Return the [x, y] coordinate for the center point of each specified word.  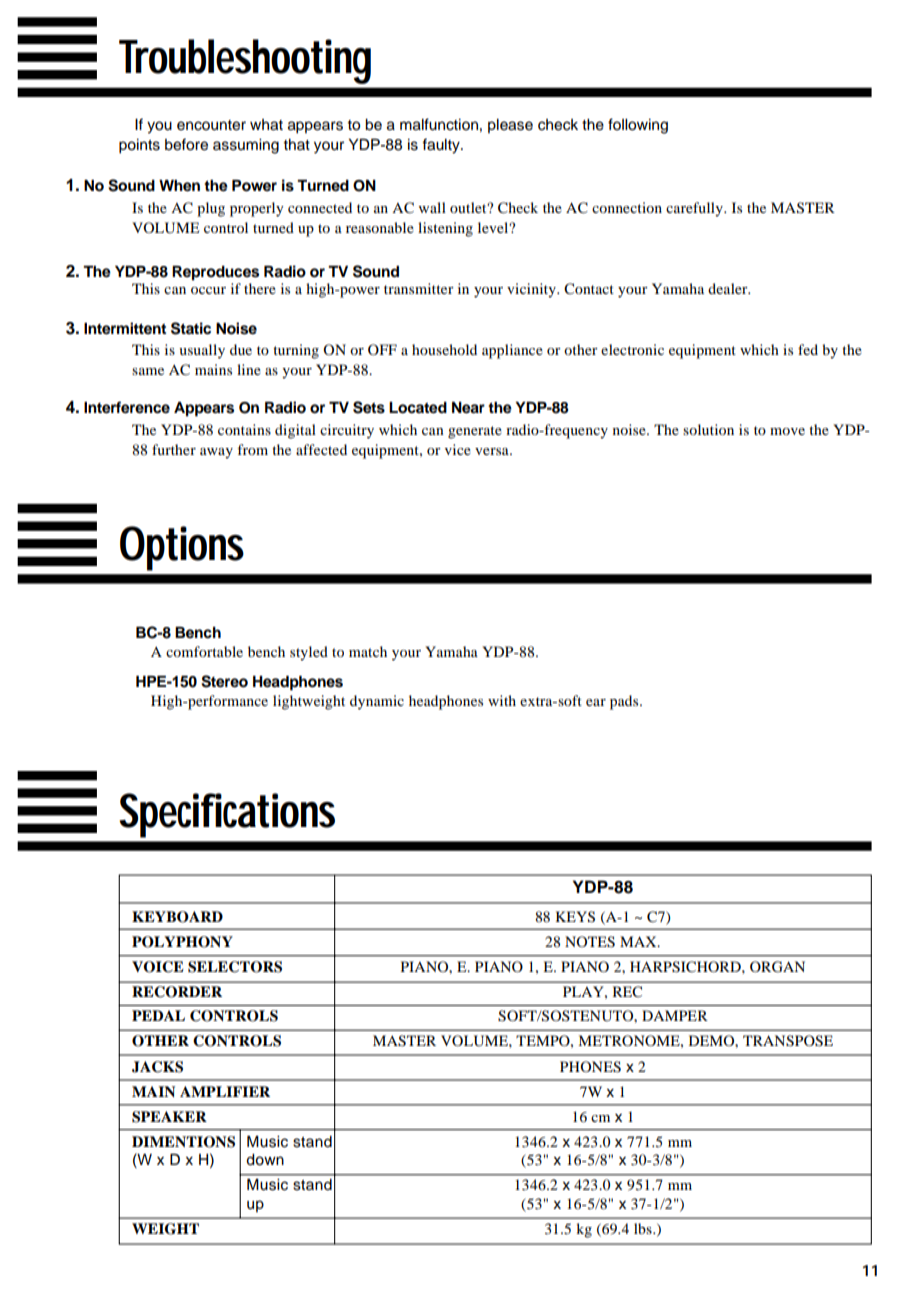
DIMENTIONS [183, 1142]
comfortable [204, 651]
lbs [644, 1228]
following [638, 126]
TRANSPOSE [788, 1041]
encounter [211, 125]
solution [708, 429]
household [444, 349]
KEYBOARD [177, 917]
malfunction [439, 124]
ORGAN [777, 967]
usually [202, 351]
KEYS [575, 917]
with [502, 700]
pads [625, 702]
